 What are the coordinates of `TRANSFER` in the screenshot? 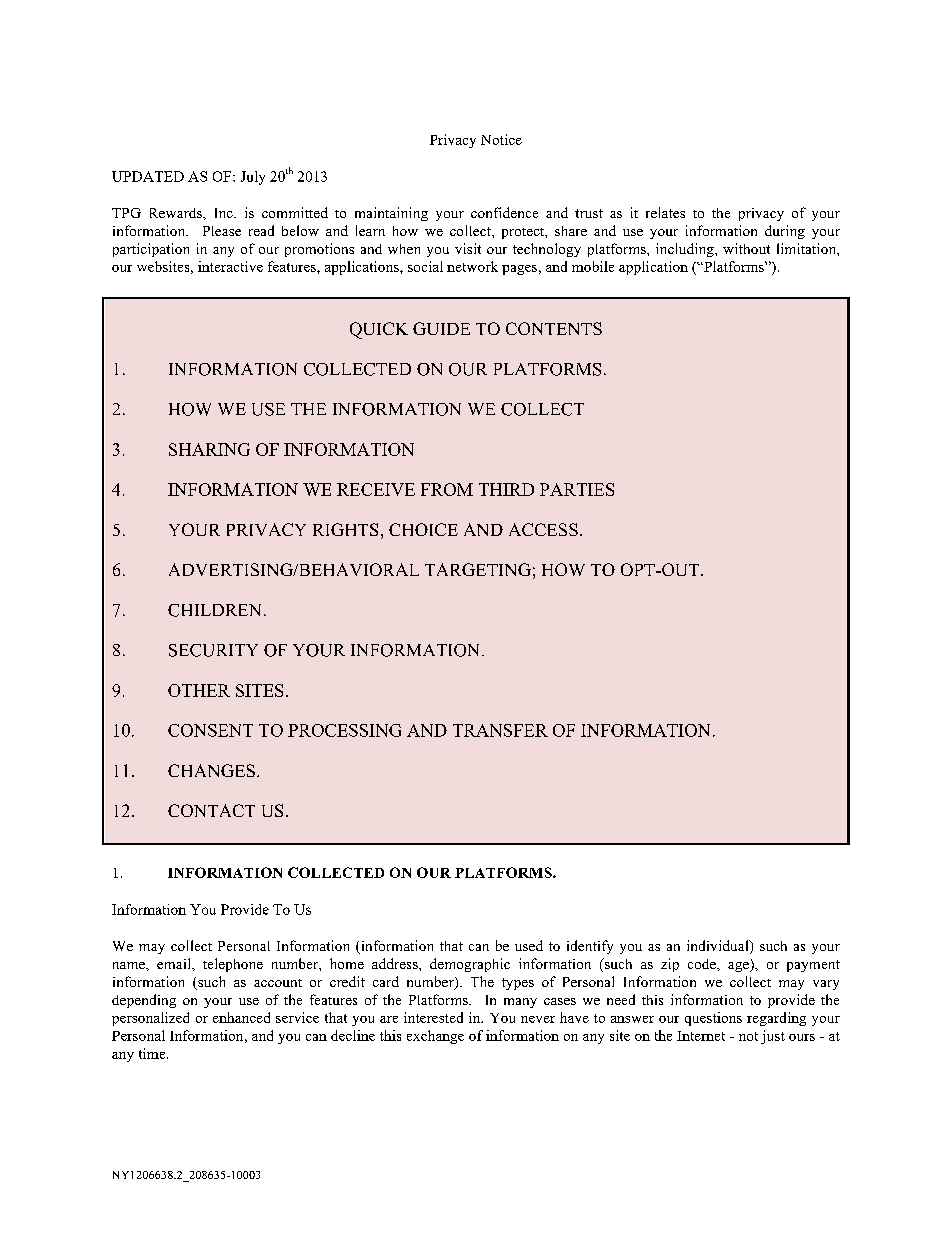 It's located at (500, 730).
